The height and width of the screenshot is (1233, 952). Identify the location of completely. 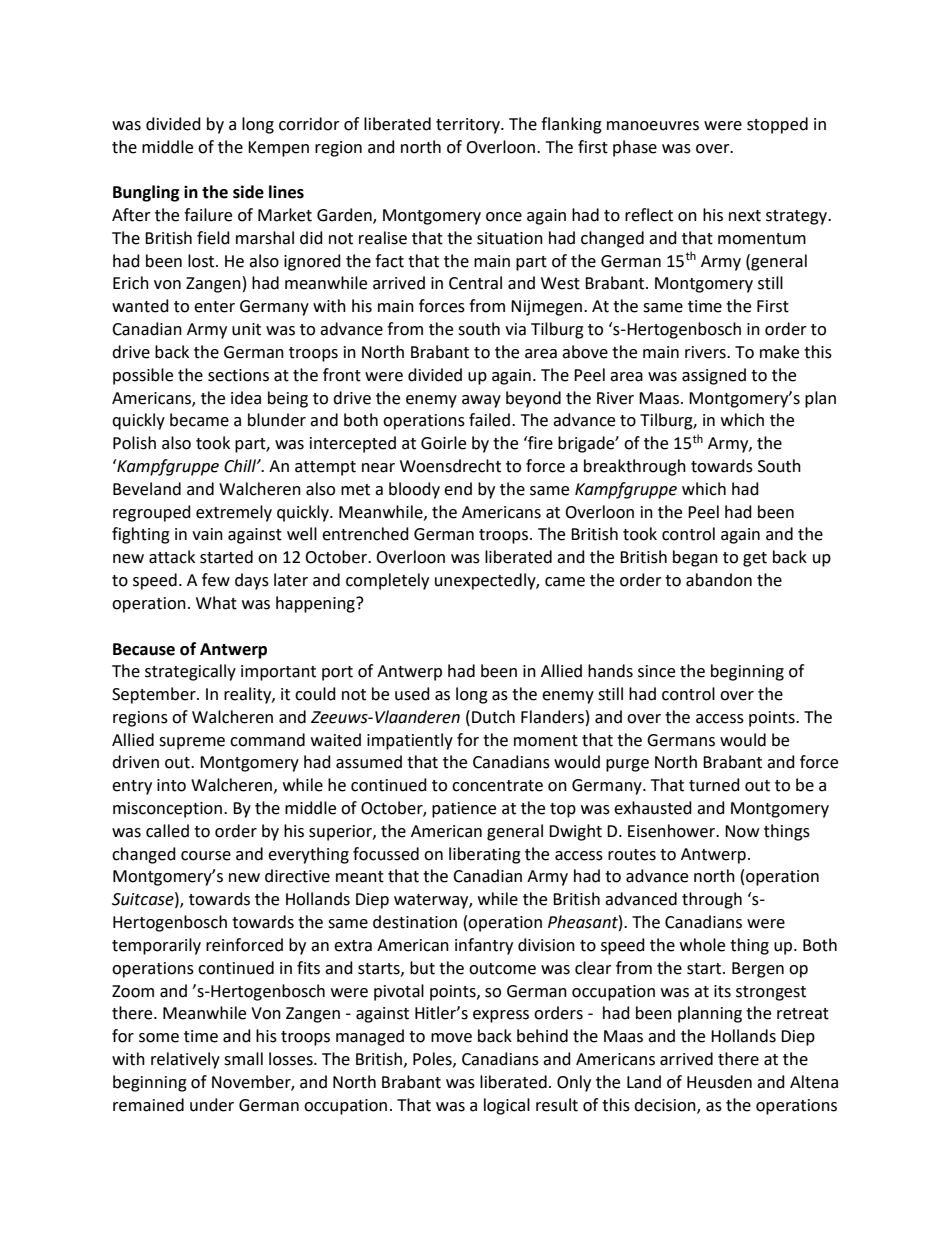
(387, 581).
